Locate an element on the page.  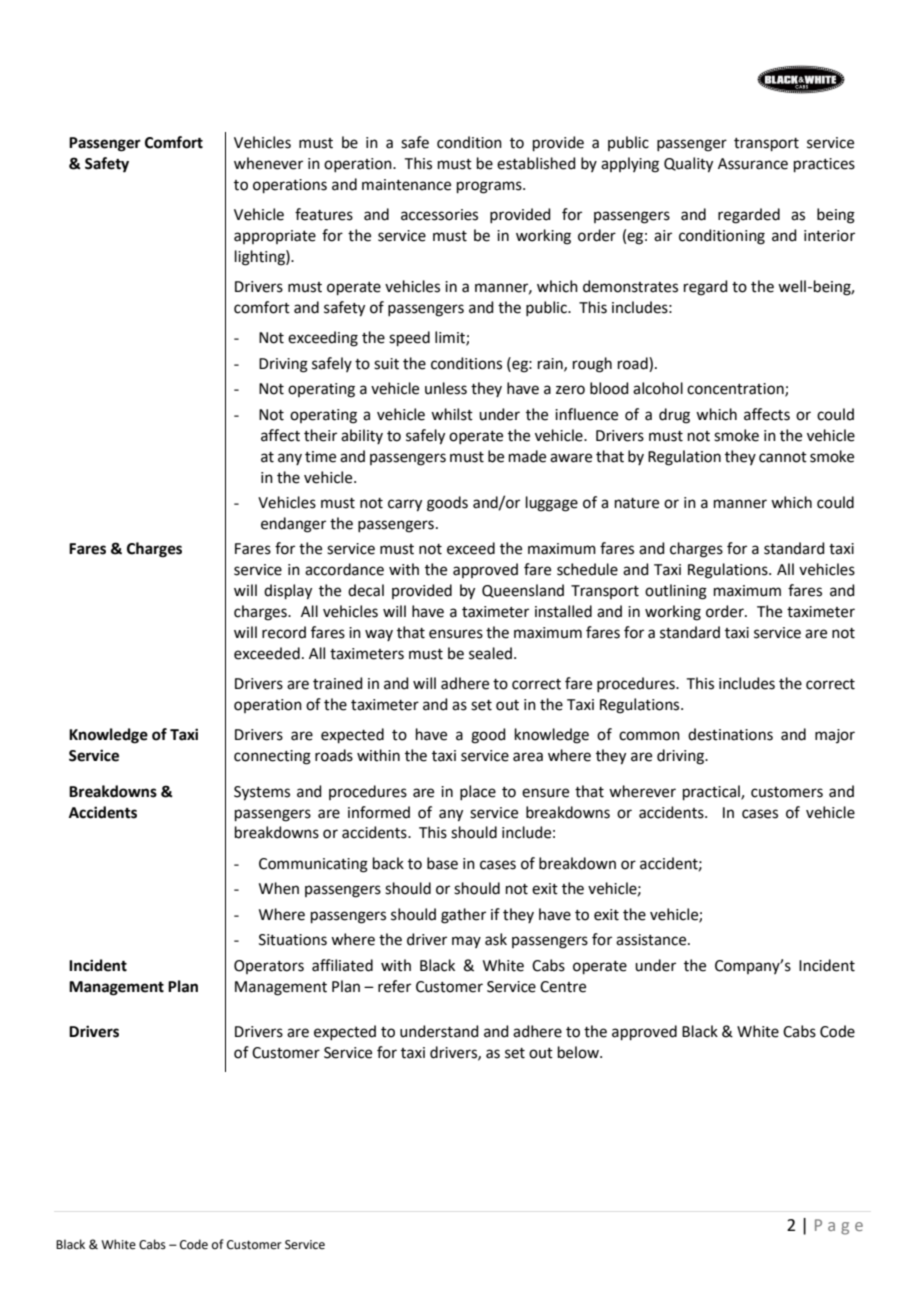
Assurance is located at coordinates (753, 164).
